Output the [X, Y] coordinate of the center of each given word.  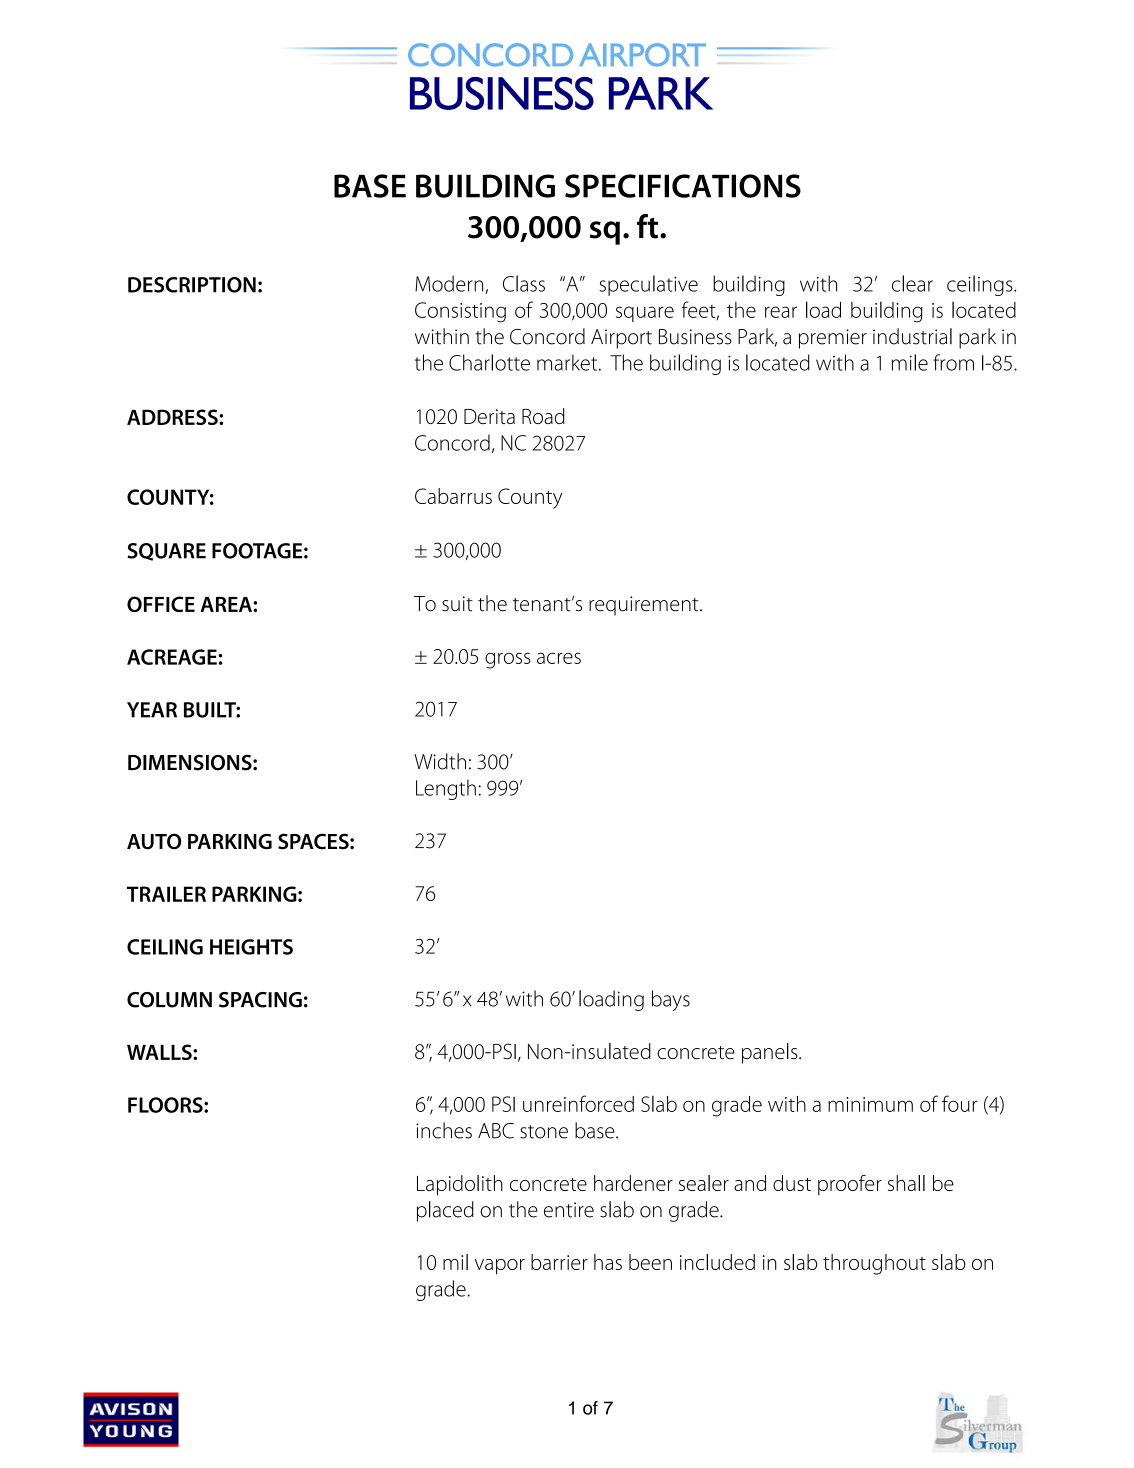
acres [559, 658]
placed [445, 1211]
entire [569, 1210]
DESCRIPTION [192, 285]
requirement [645, 606]
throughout [874, 1264]
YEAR [152, 710]
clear [912, 283]
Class [524, 283]
